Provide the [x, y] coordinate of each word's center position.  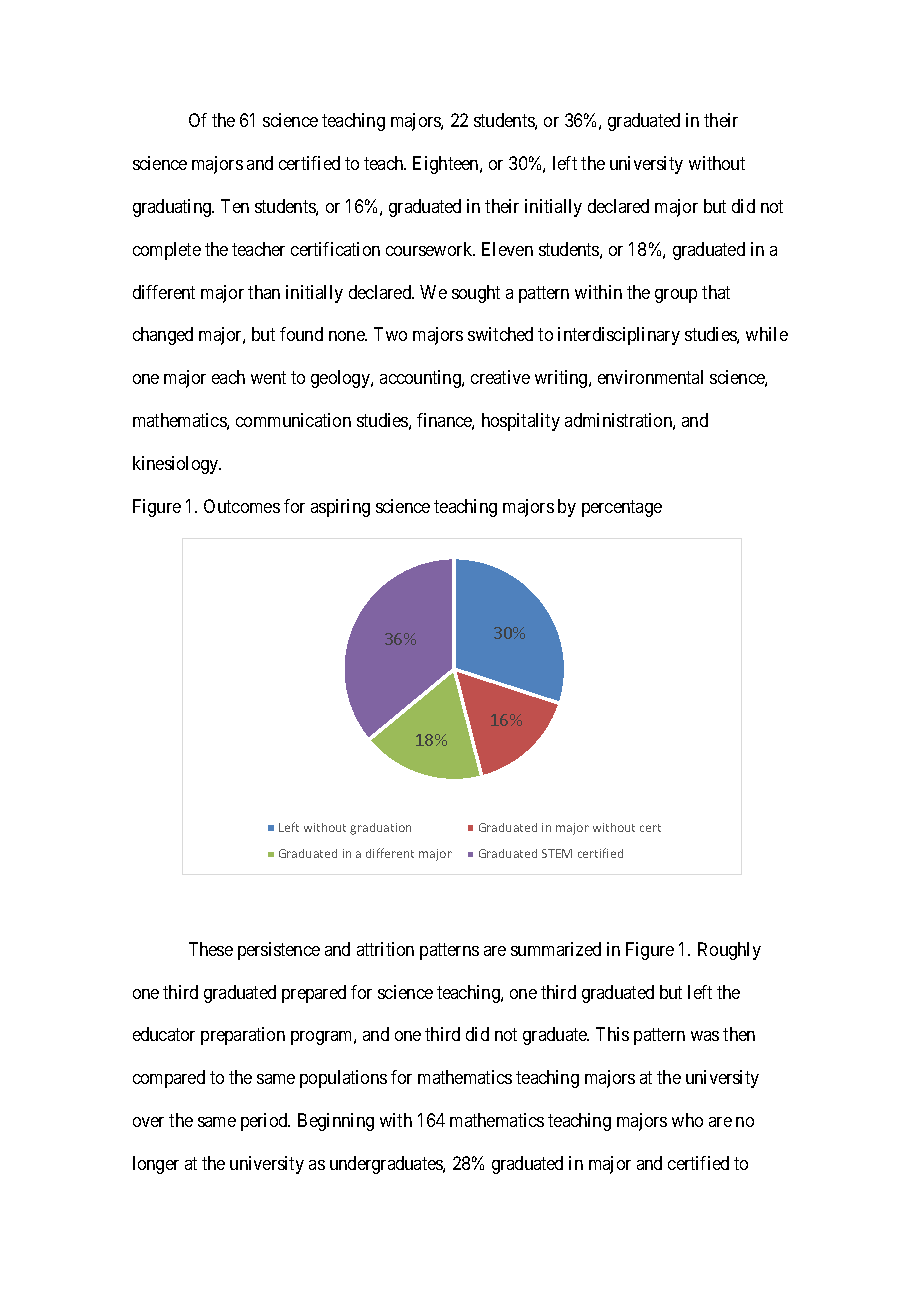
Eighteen [447, 165]
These [211, 949]
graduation [380, 829]
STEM [557, 853]
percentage [622, 508]
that [716, 292]
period [265, 1122]
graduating [173, 208]
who [687, 1120]
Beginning [336, 1122]
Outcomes [242, 506]
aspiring [340, 508]
